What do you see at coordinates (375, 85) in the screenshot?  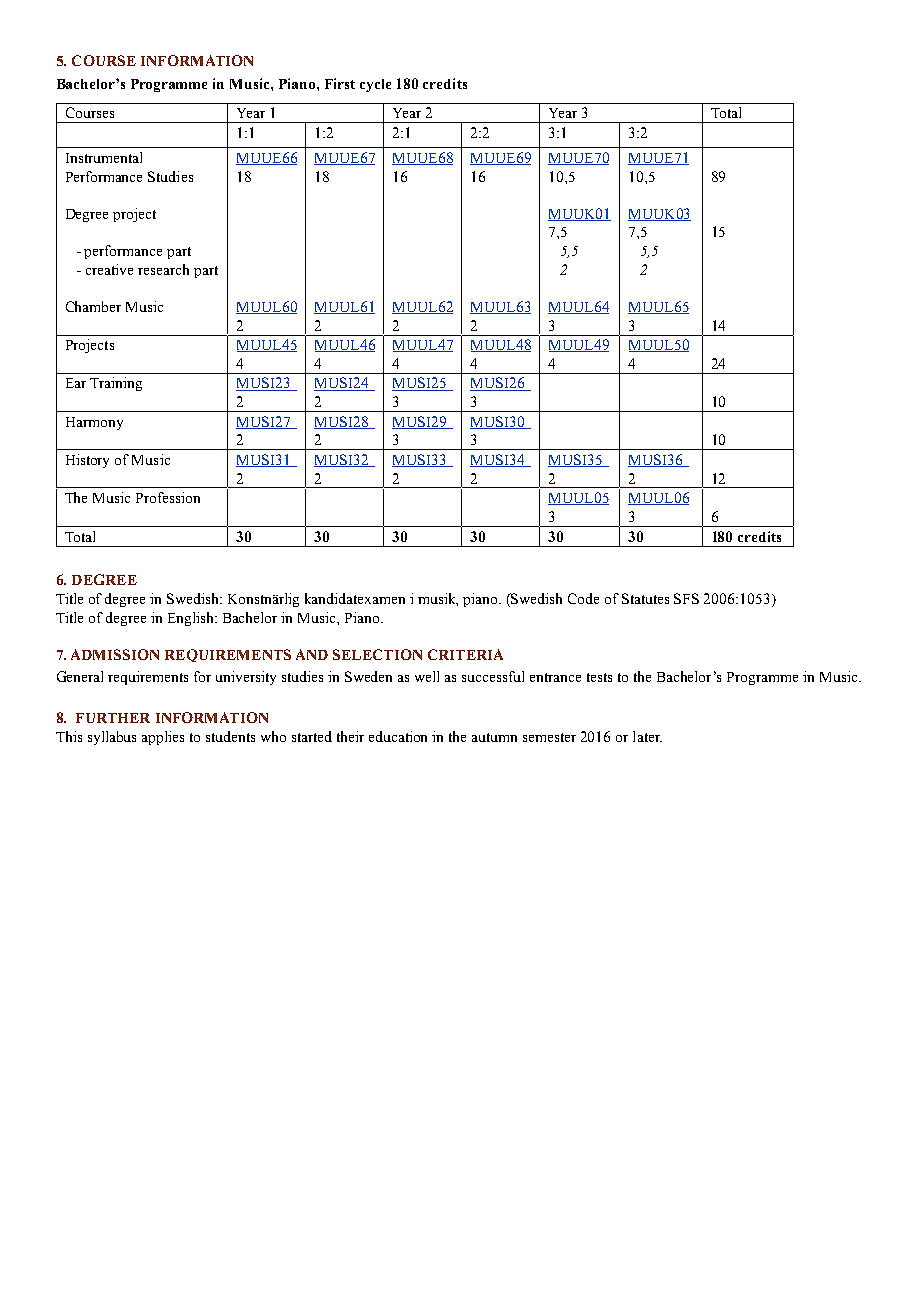 I see `cycle` at bounding box center [375, 85].
